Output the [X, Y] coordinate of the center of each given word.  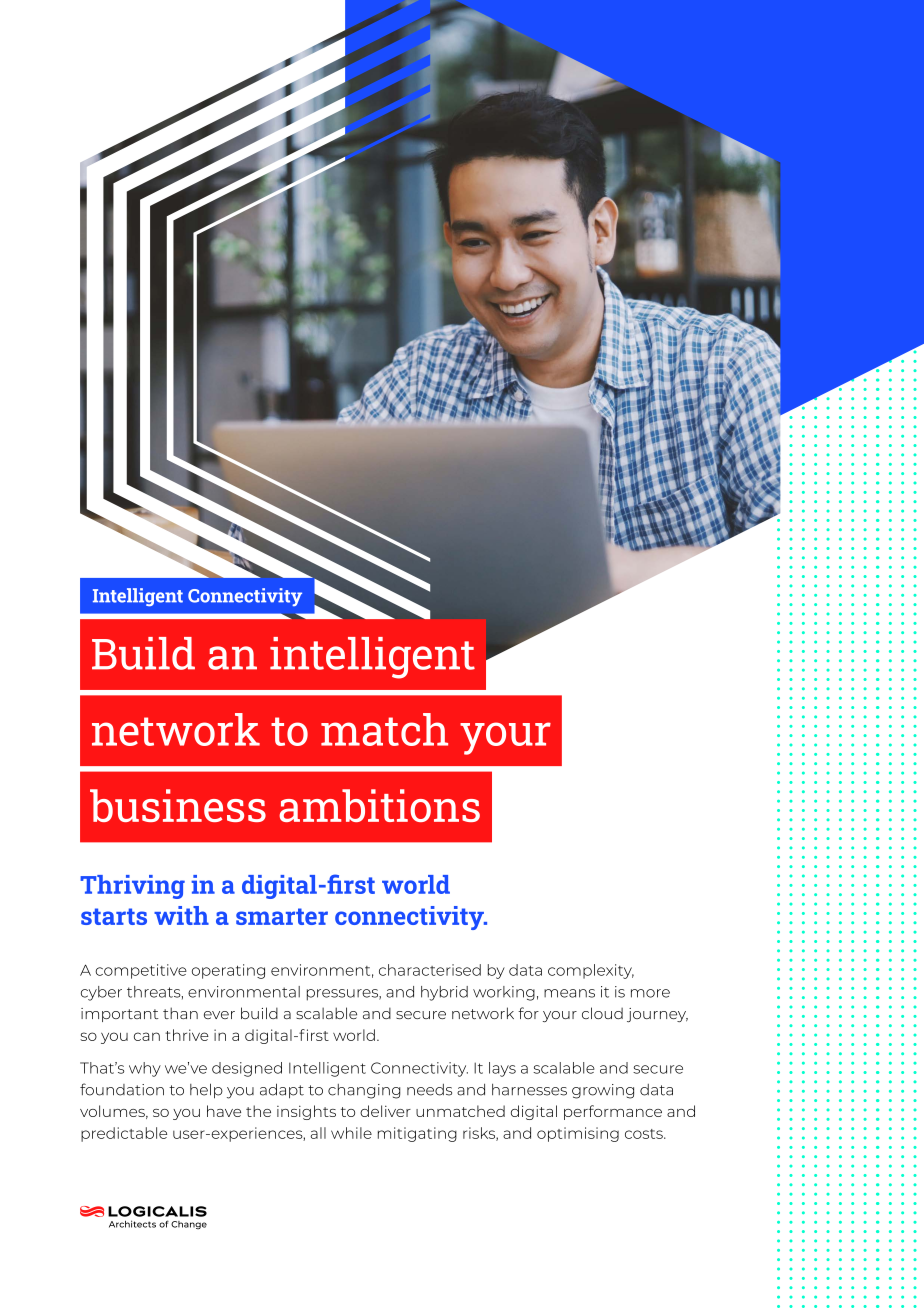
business [178, 805]
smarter [282, 916]
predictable [124, 1134]
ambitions [379, 805]
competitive [141, 971]
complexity [591, 971]
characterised [430, 970]
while [351, 1133]
